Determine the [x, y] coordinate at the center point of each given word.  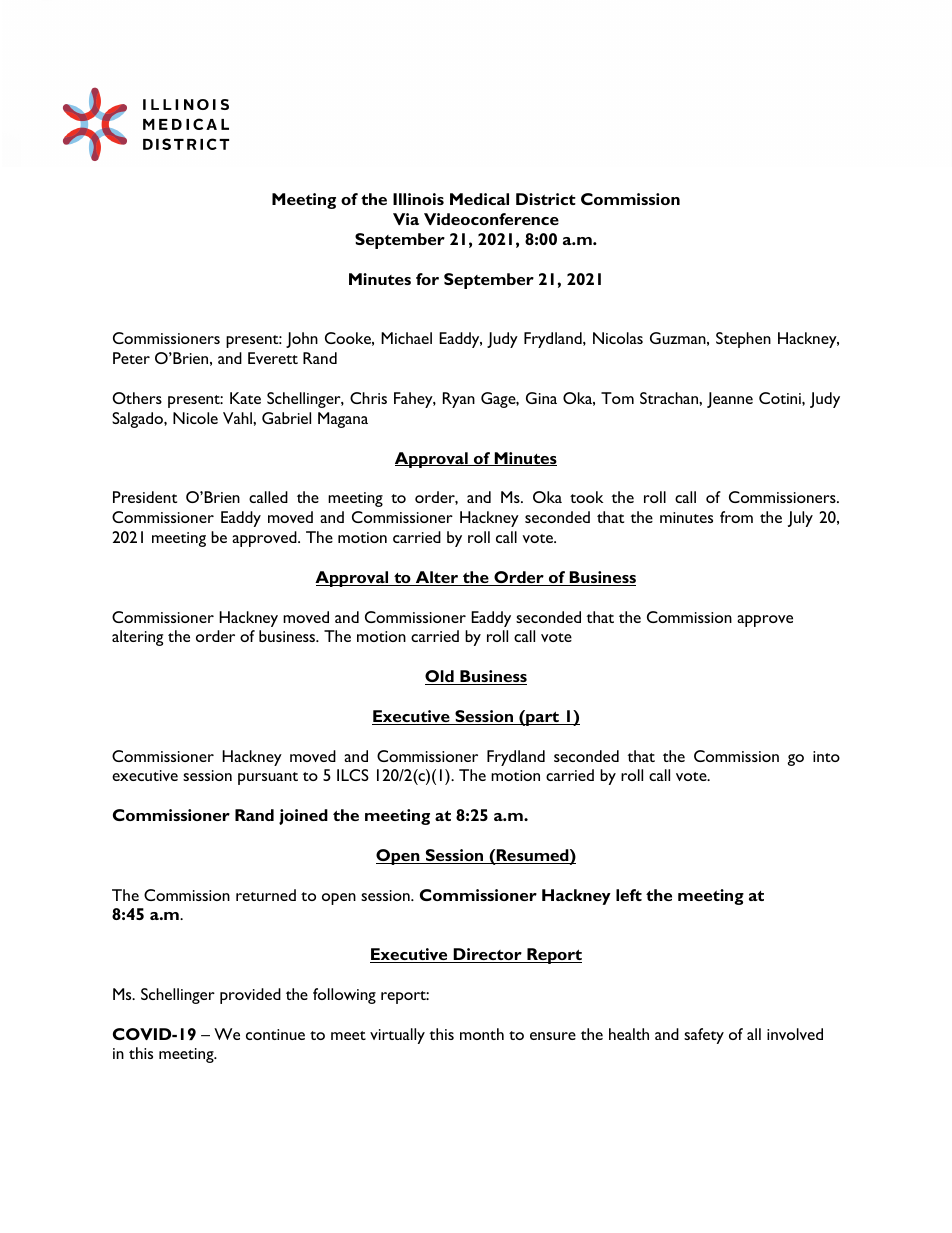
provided [250, 996]
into [826, 756]
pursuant [268, 778]
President [145, 497]
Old [440, 677]
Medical [479, 199]
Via [406, 219]
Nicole [195, 418]
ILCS [353, 775]
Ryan [459, 400]
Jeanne [730, 400]
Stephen [743, 340]
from [736, 517]
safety [704, 1036]
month [482, 1034]
